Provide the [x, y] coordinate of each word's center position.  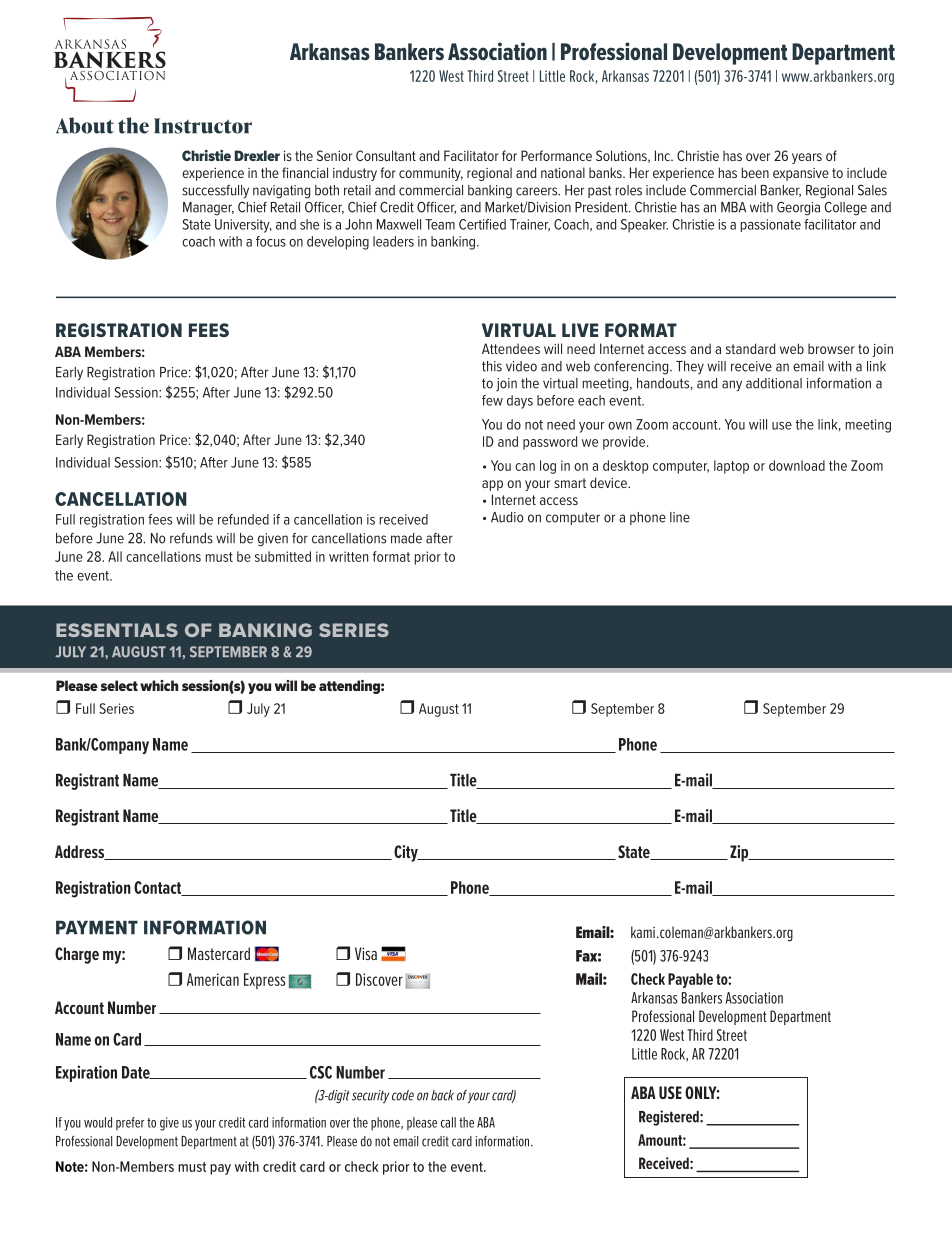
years [807, 158]
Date [137, 1072]
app [492, 485]
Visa [366, 953]
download [797, 465]
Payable [690, 980]
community [431, 174]
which [159, 685]
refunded [243, 519]
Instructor [203, 126]
